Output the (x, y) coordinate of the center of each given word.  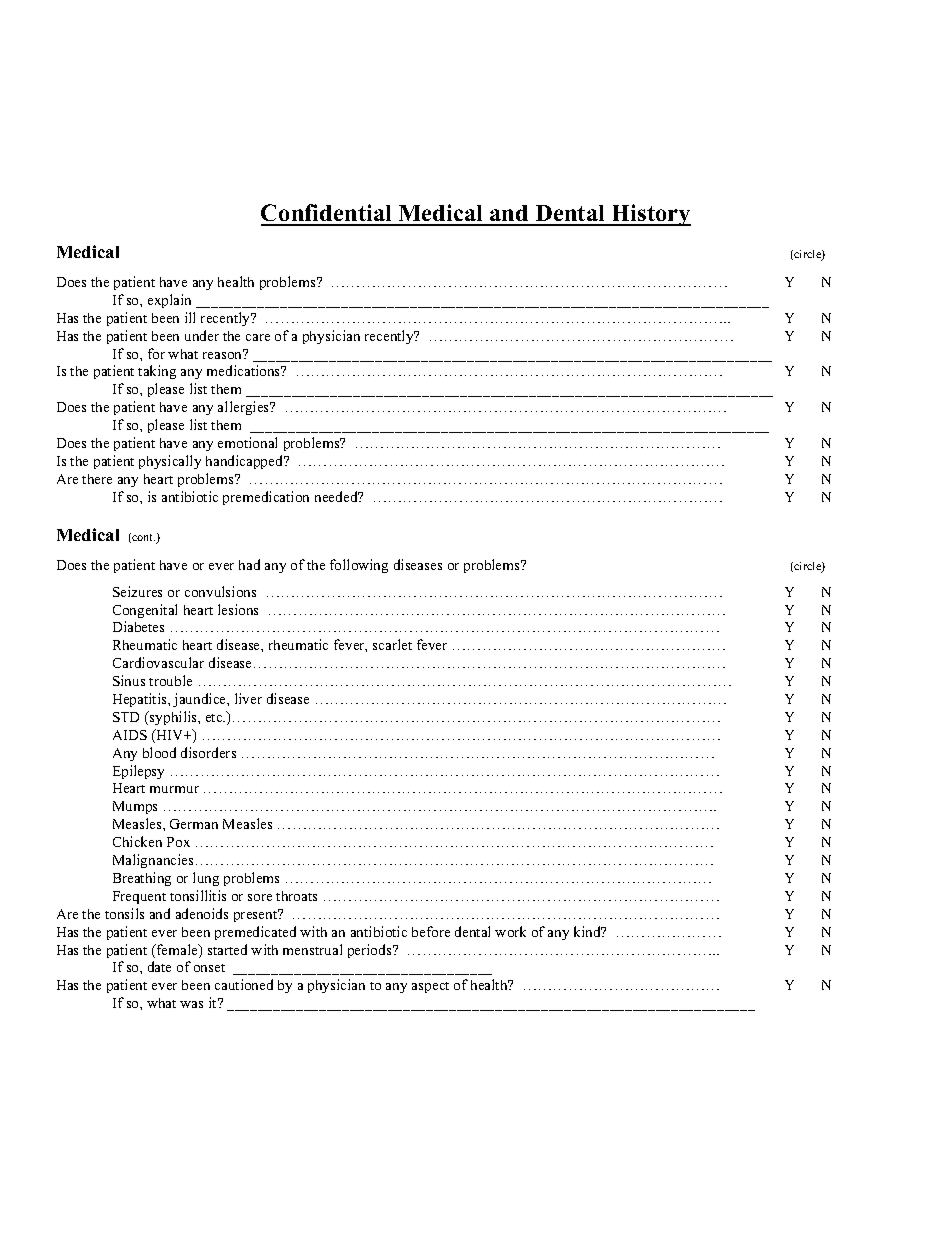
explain (169, 301)
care (258, 337)
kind (588, 931)
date (159, 966)
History (650, 215)
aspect (430, 987)
